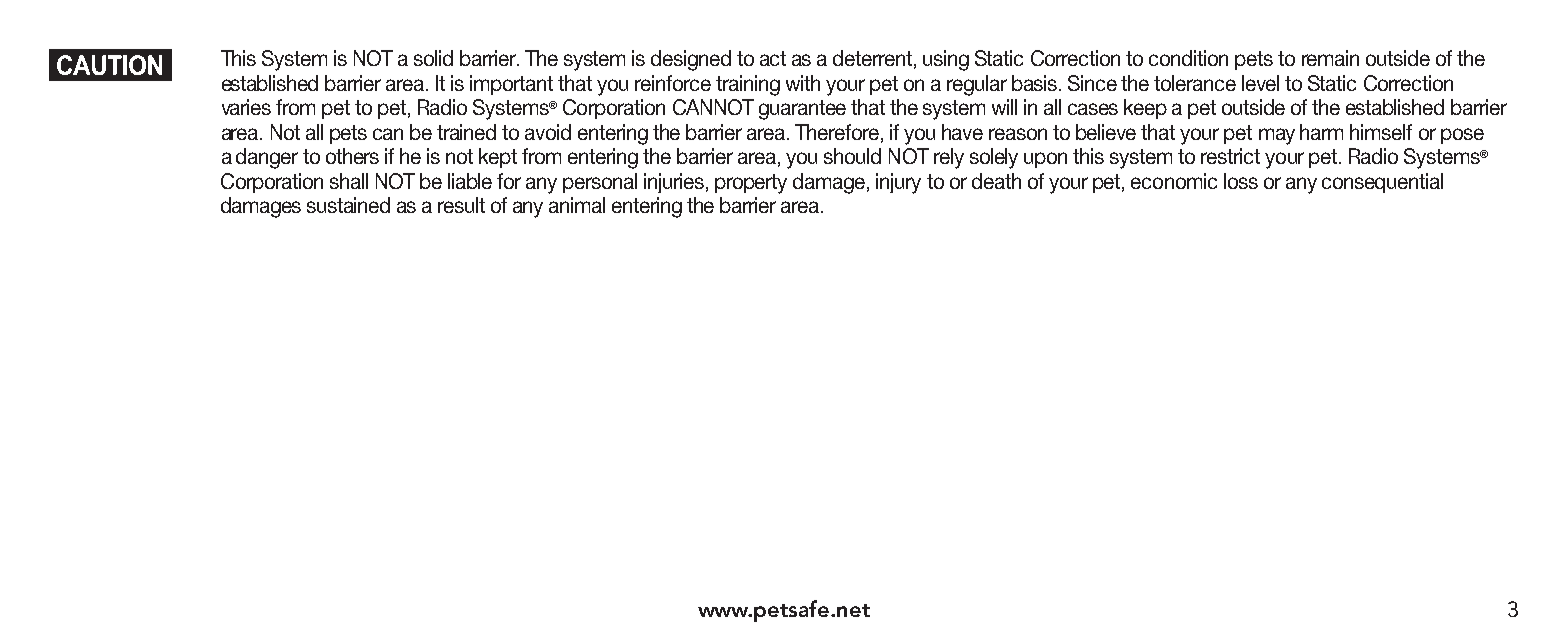 Image resolution: width=1568 pixels, height=637 pixels. What do you see at coordinates (1330, 58) in the page?
I see `remain` at bounding box center [1330, 58].
